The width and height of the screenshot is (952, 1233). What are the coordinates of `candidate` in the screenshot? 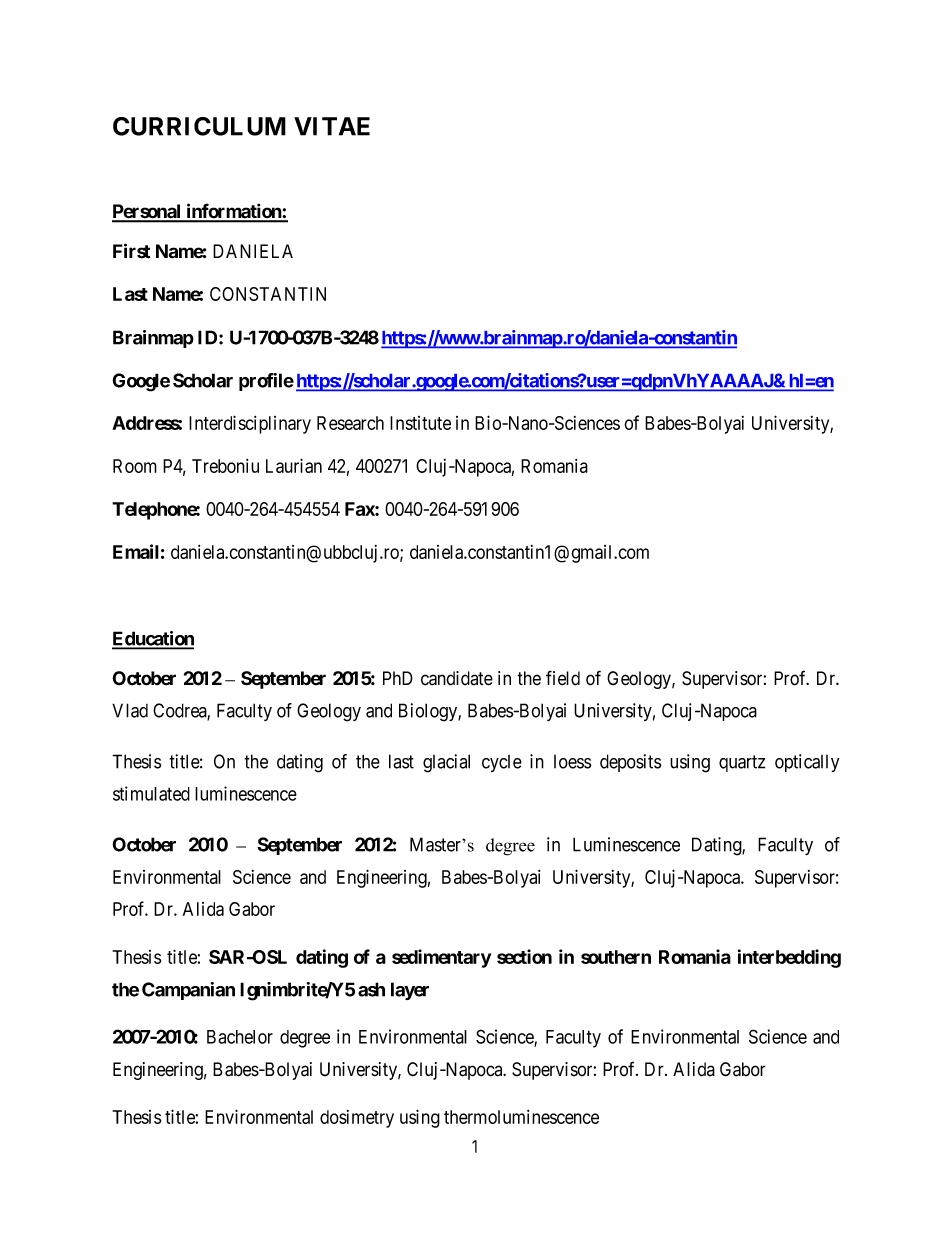 It's located at (457, 678).
